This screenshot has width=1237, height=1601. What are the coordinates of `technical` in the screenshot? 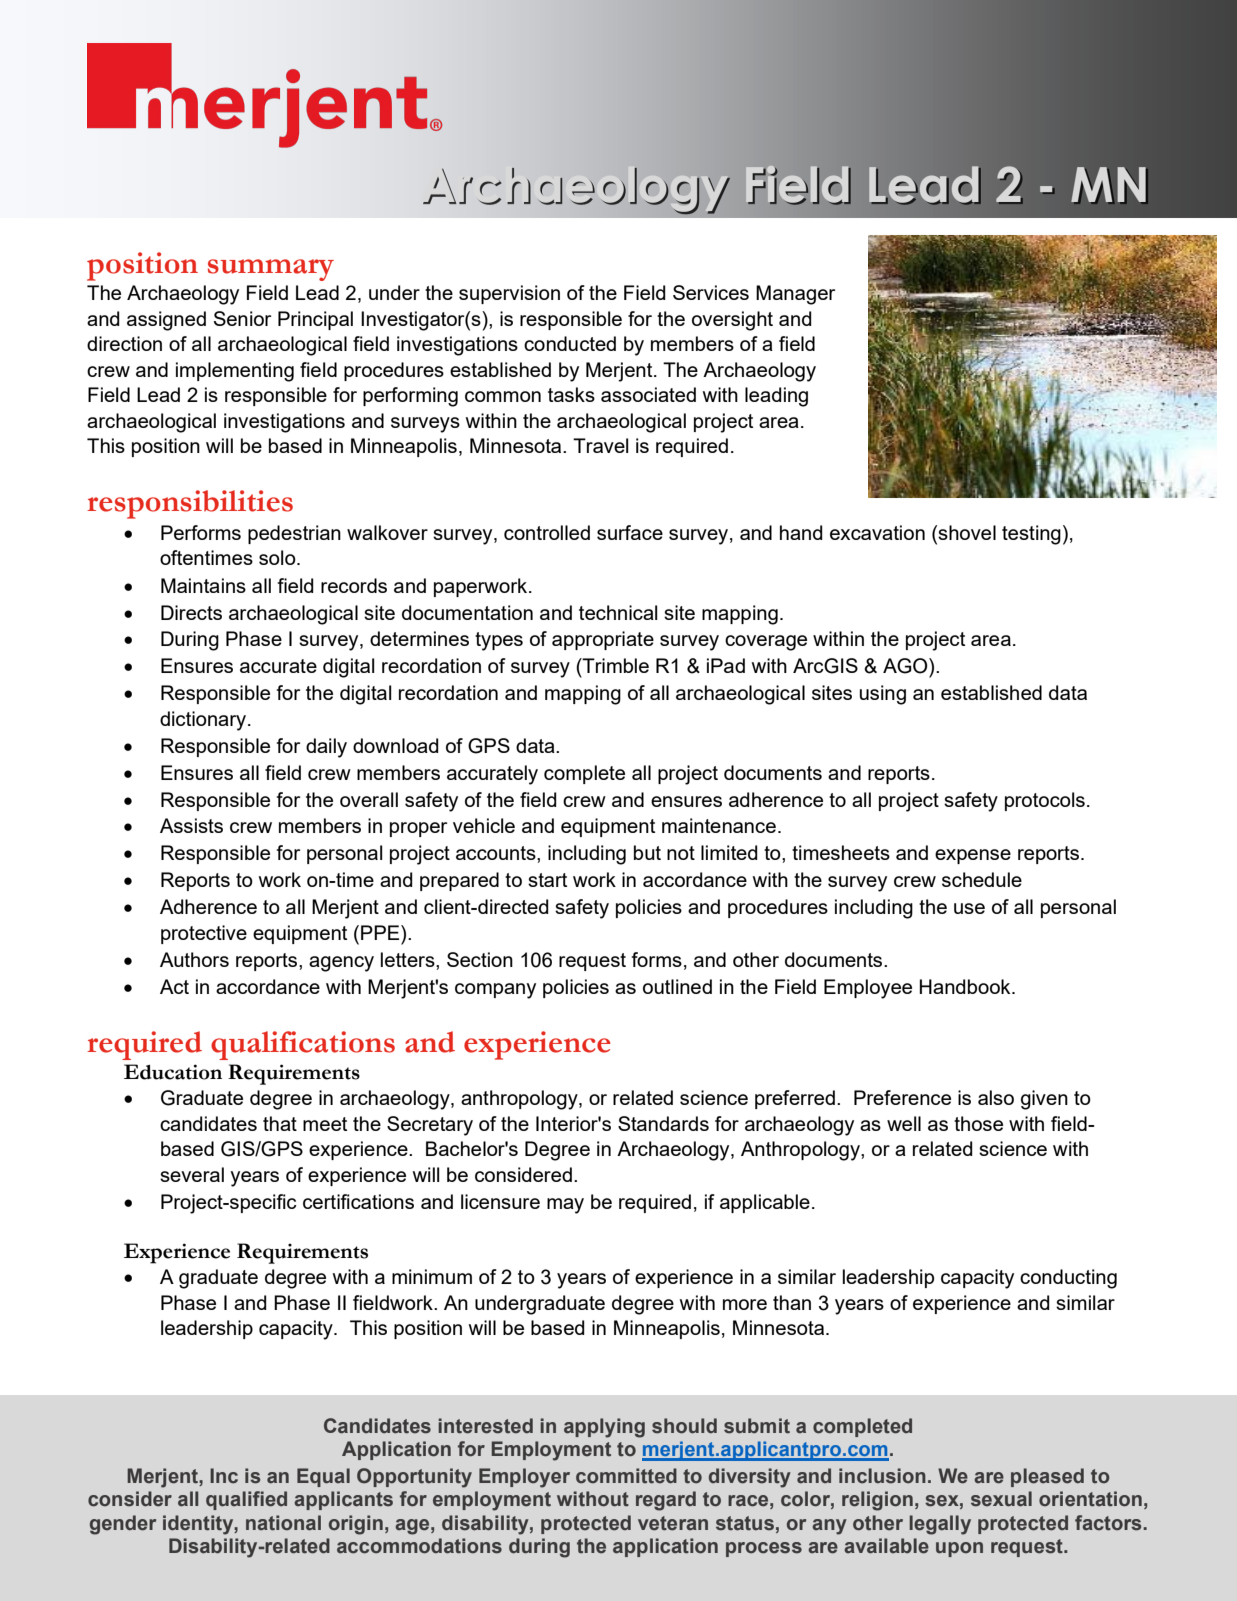 It's located at (618, 612).
